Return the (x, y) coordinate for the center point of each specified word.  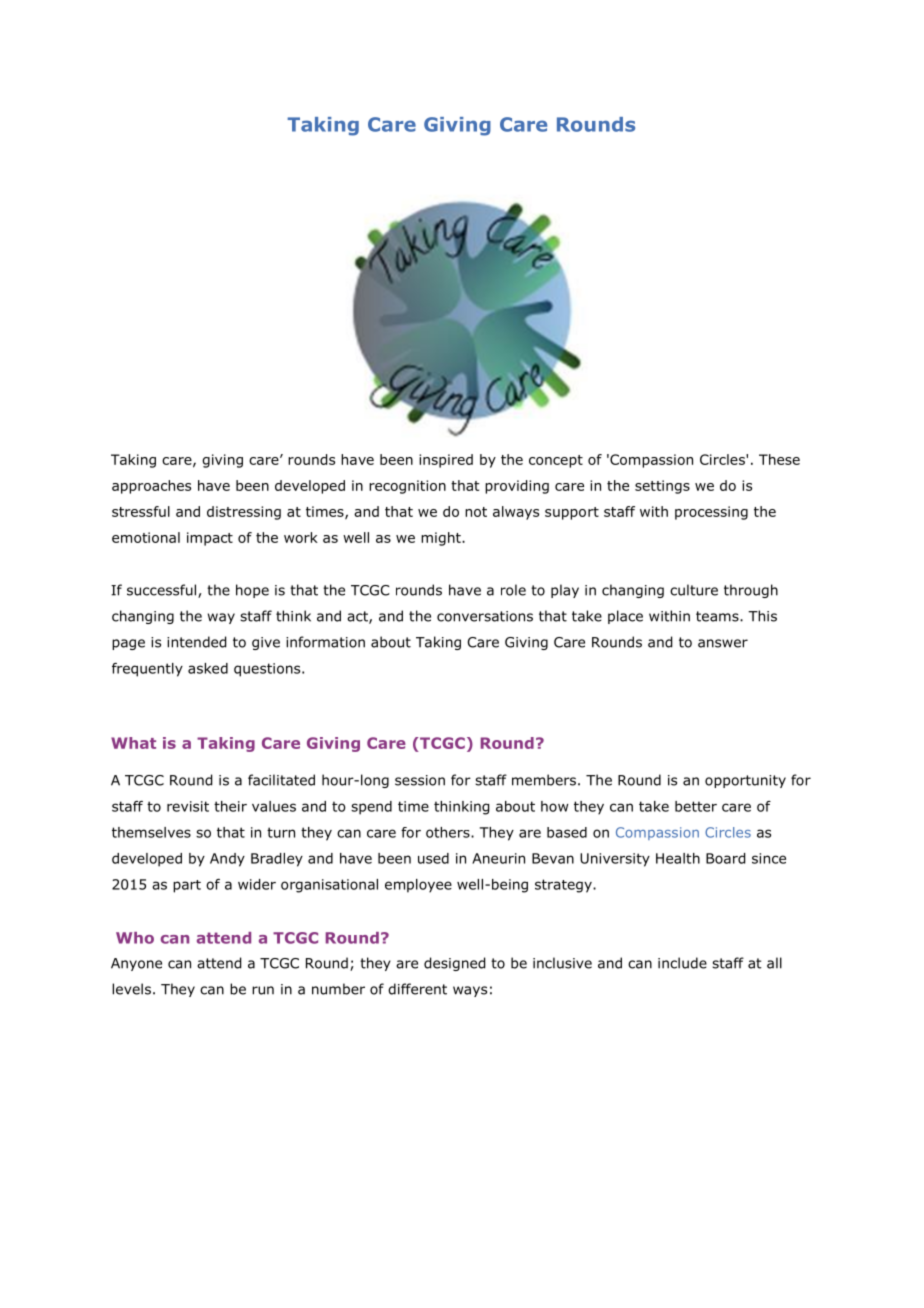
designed (454, 964)
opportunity (745, 781)
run (263, 990)
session (420, 780)
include (682, 963)
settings (662, 487)
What (133, 743)
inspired (446, 461)
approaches (151, 487)
